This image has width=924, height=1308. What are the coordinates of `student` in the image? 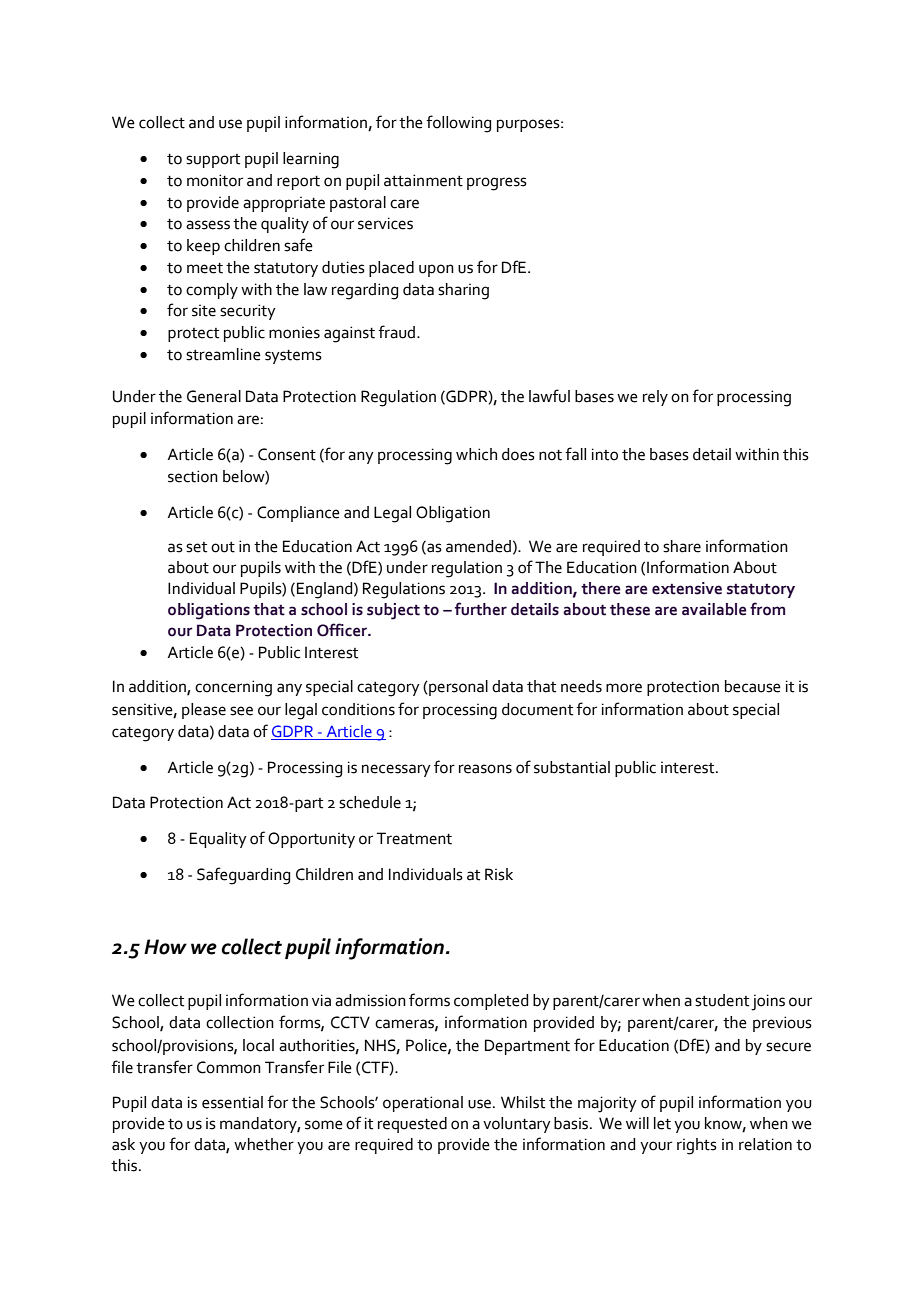 It's located at (722, 1000).
